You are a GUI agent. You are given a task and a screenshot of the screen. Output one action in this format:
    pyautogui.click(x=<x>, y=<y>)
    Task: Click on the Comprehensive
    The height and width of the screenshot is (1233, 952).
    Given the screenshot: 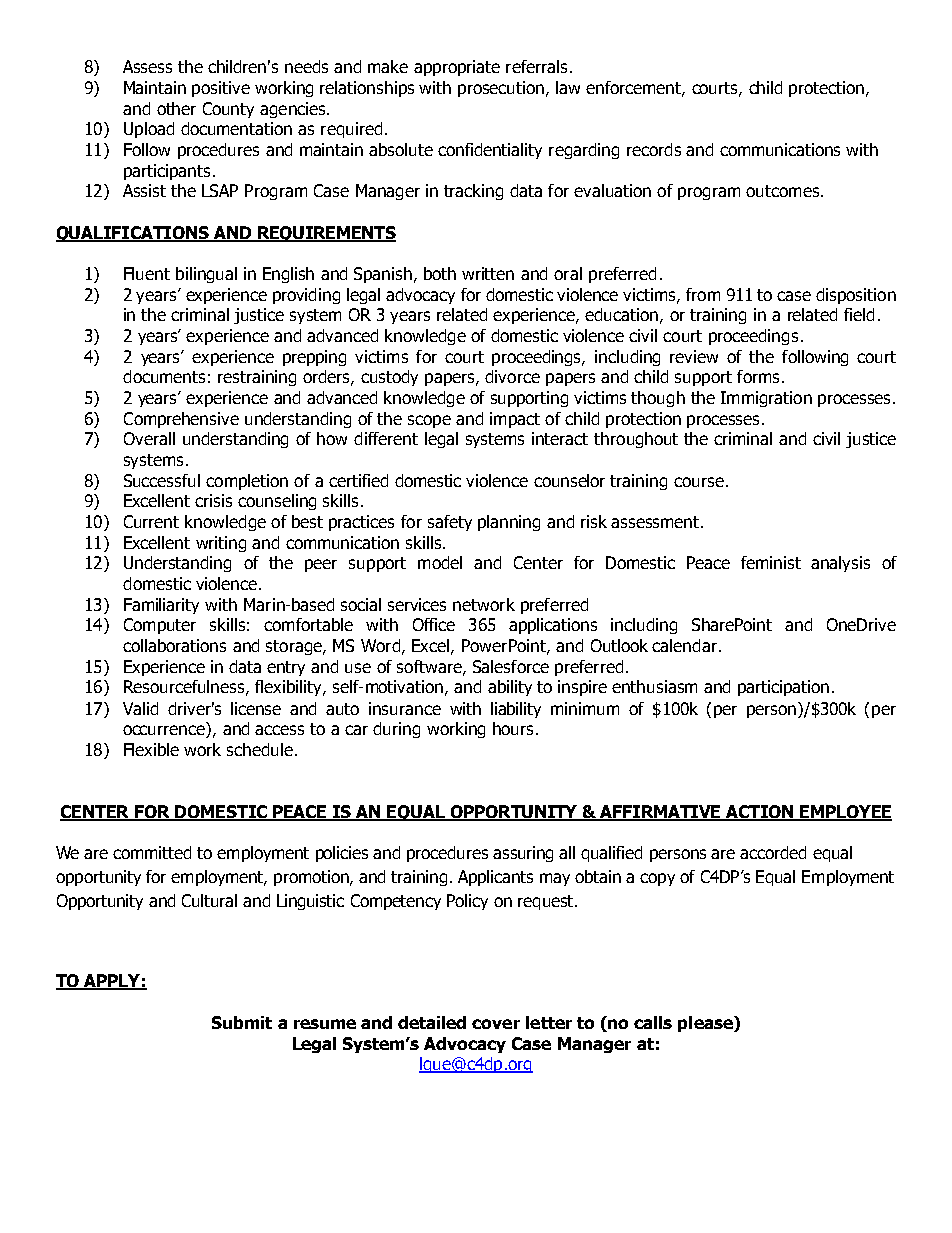 What is the action you would take?
    pyautogui.click(x=181, y=420)
